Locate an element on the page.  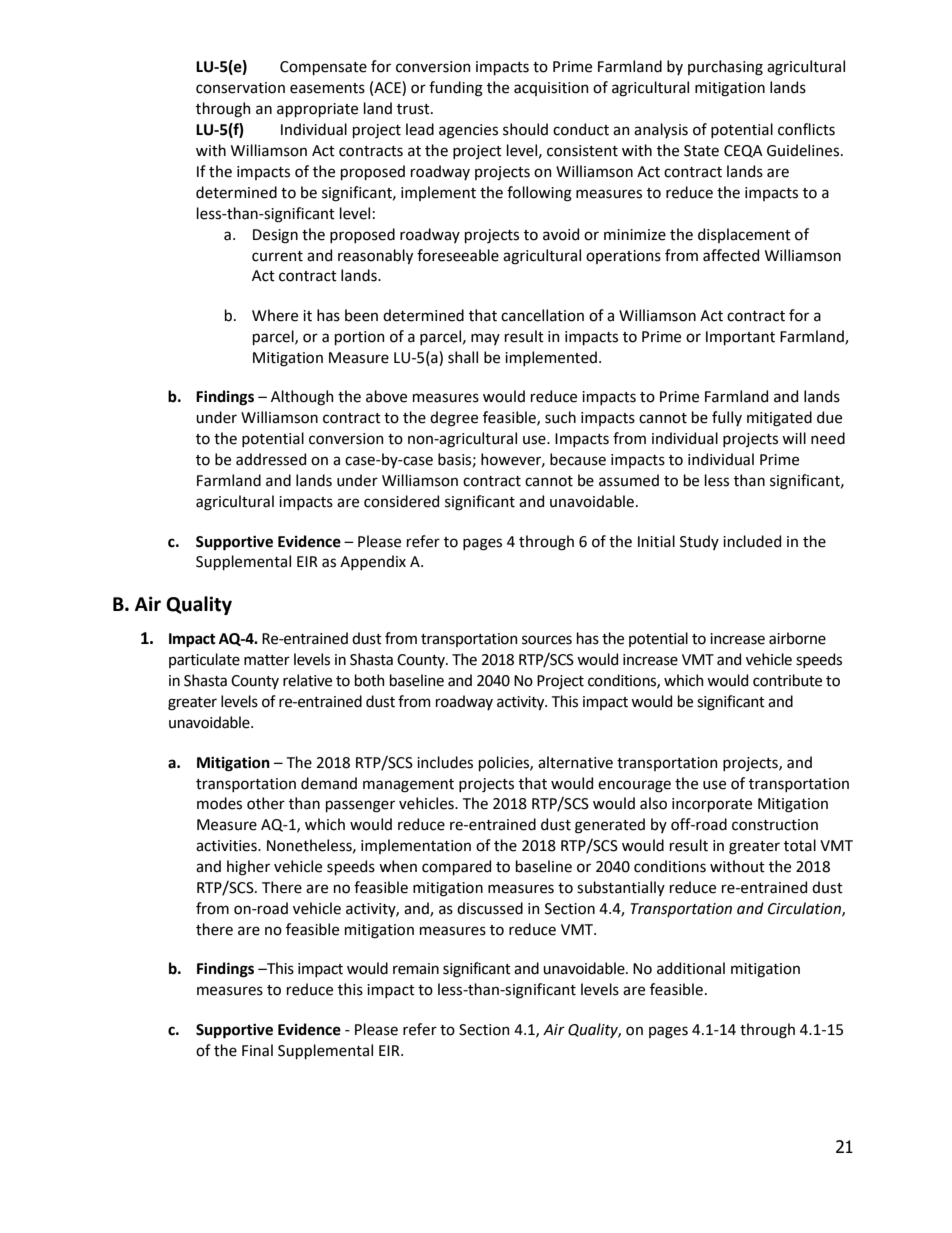
alternative is located at coordinates (575, 762).
